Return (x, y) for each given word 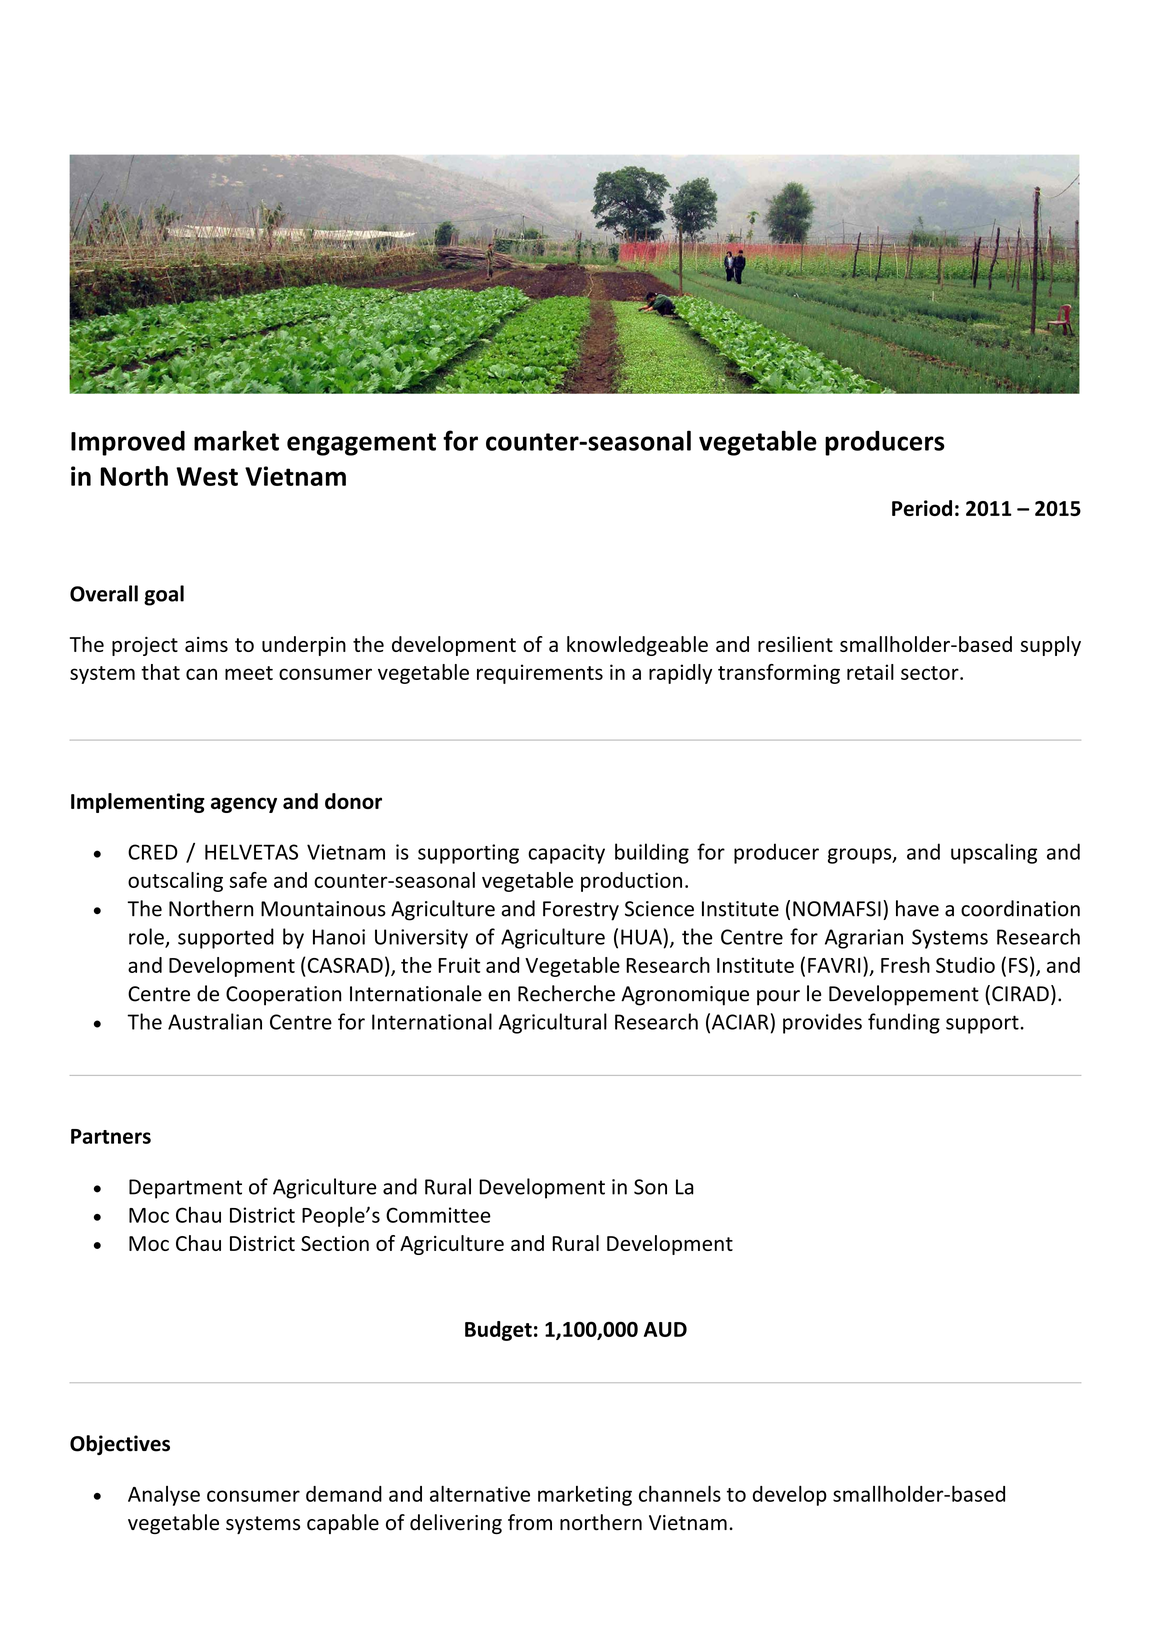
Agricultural (553, 1023)
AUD (665, 1329)
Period (922, 508)
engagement (361, 444)
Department (185, 1189)
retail (870, 672)
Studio (965, 965)
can (201, 674)
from (530, 1522)
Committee (438, 1215)
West (207, 476)
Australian (215, 1021)
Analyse (164, 1496)
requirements (540, 674)
